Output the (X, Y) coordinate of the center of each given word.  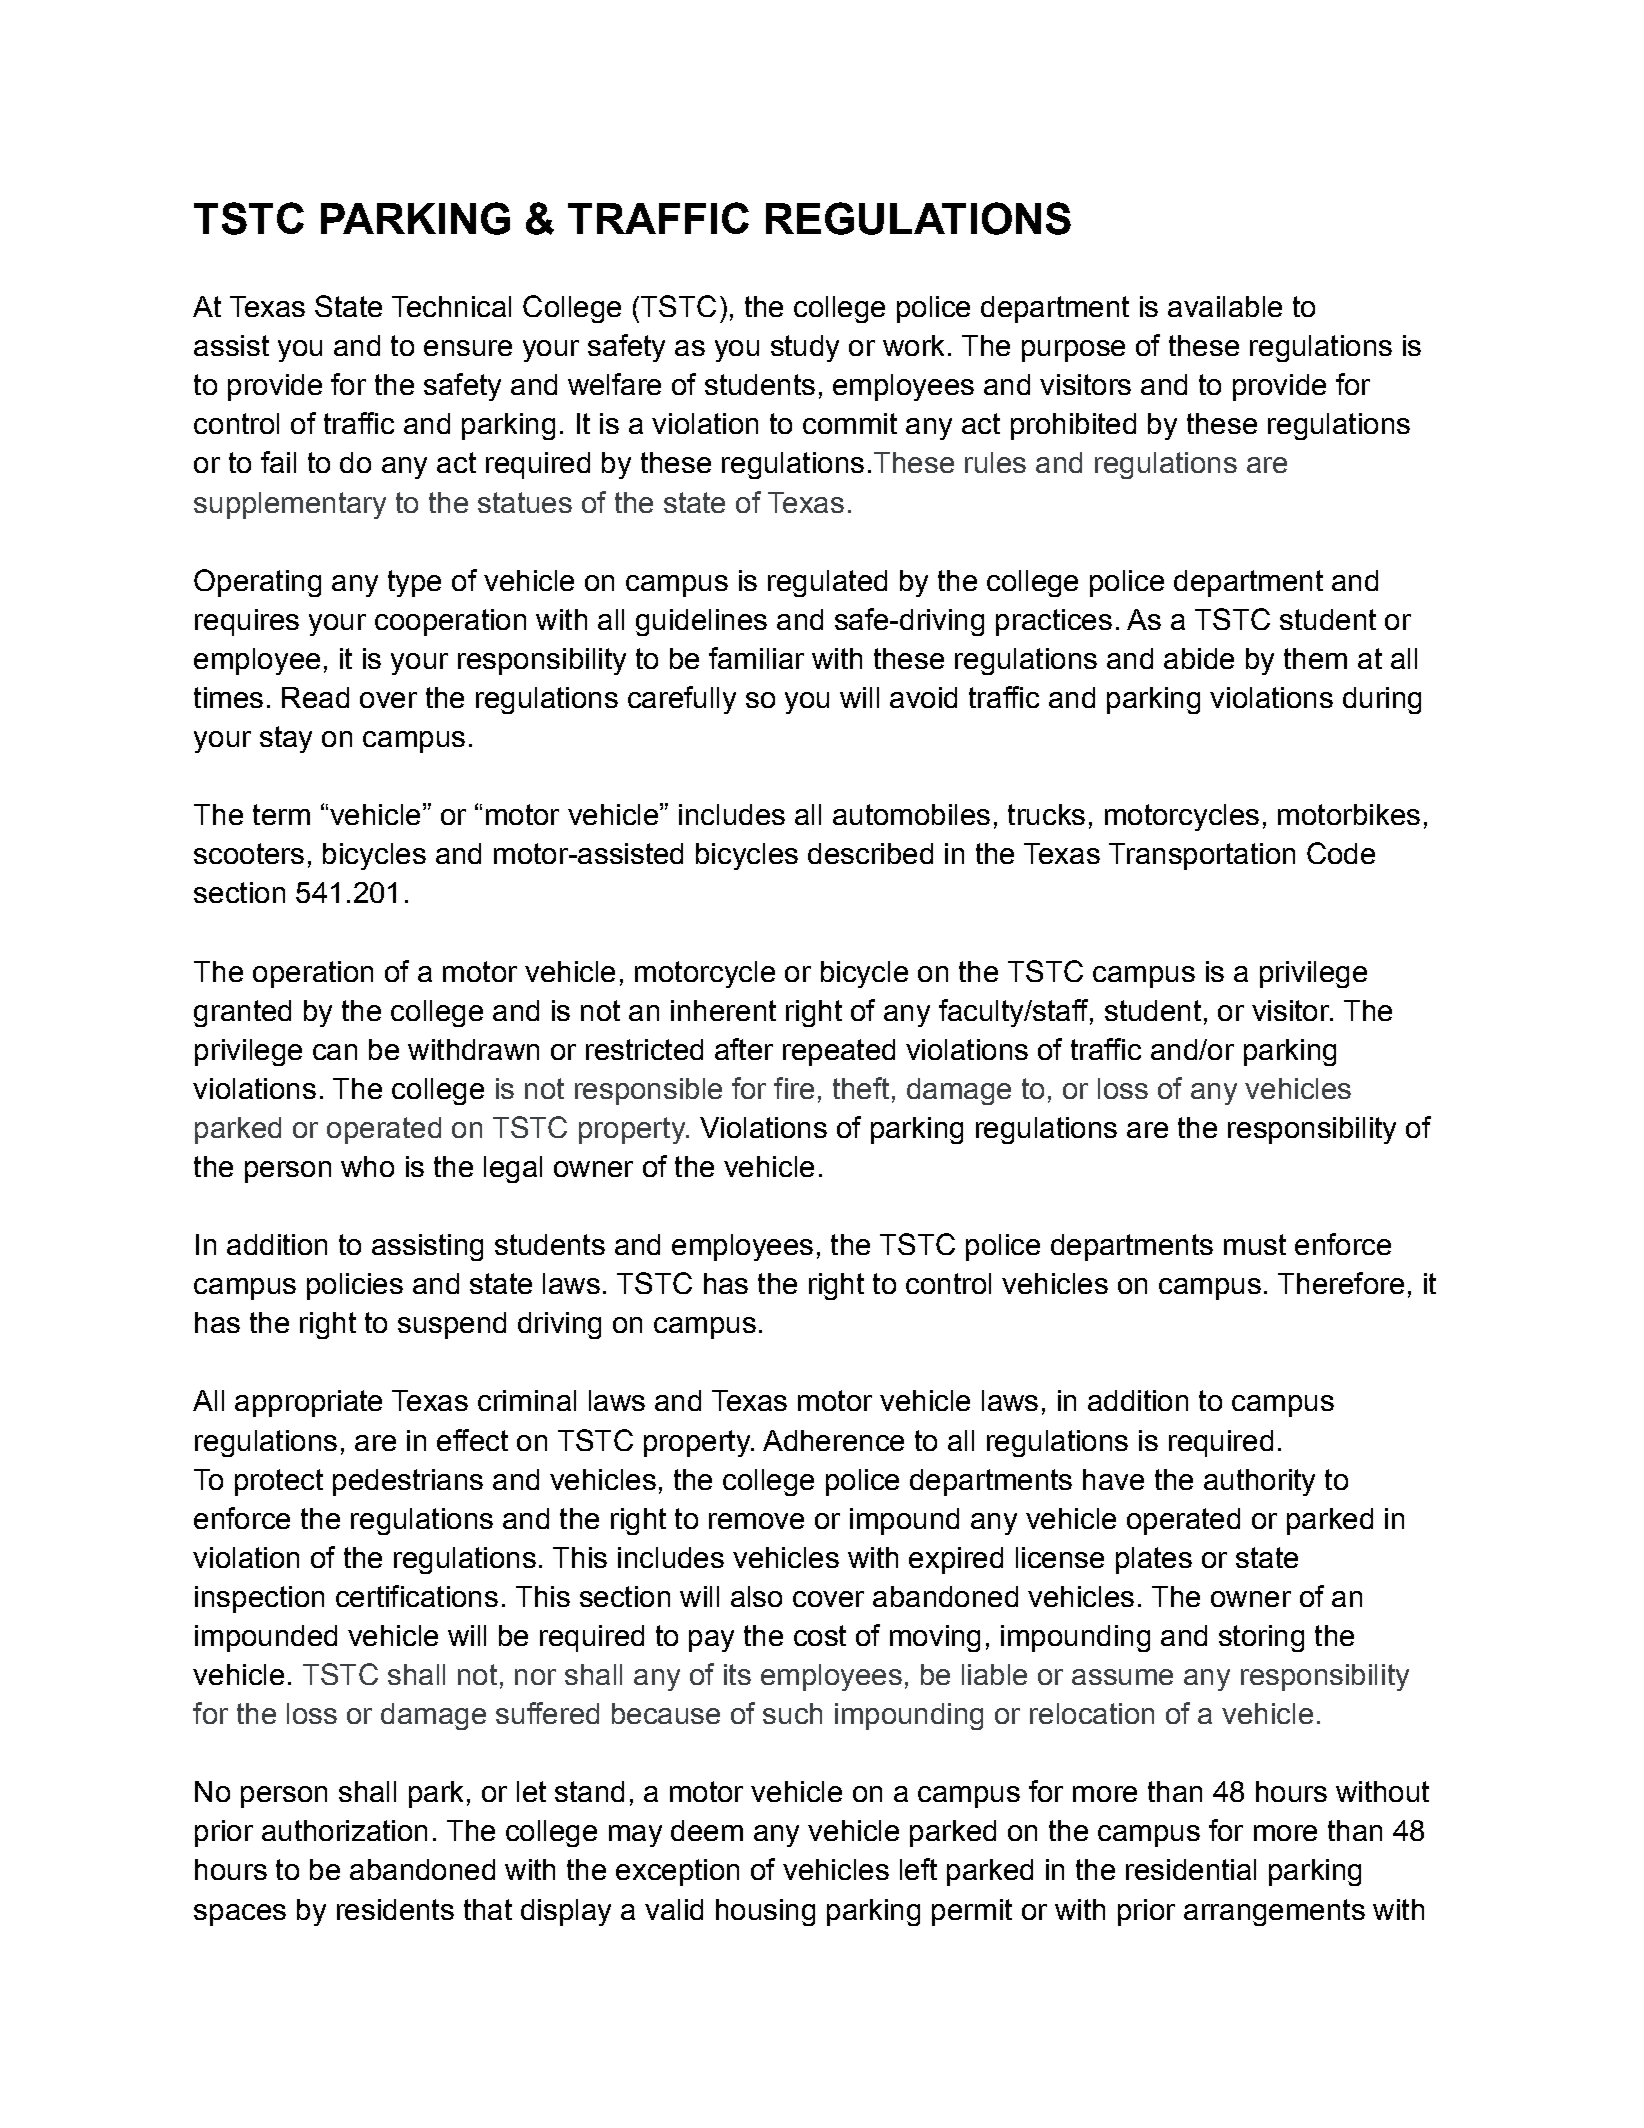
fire (794, 1088)
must (1255, 1244)
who (367, 1166)
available (1225, 306)
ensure (468, 348)
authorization (344, 1830)
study (805, 348)
